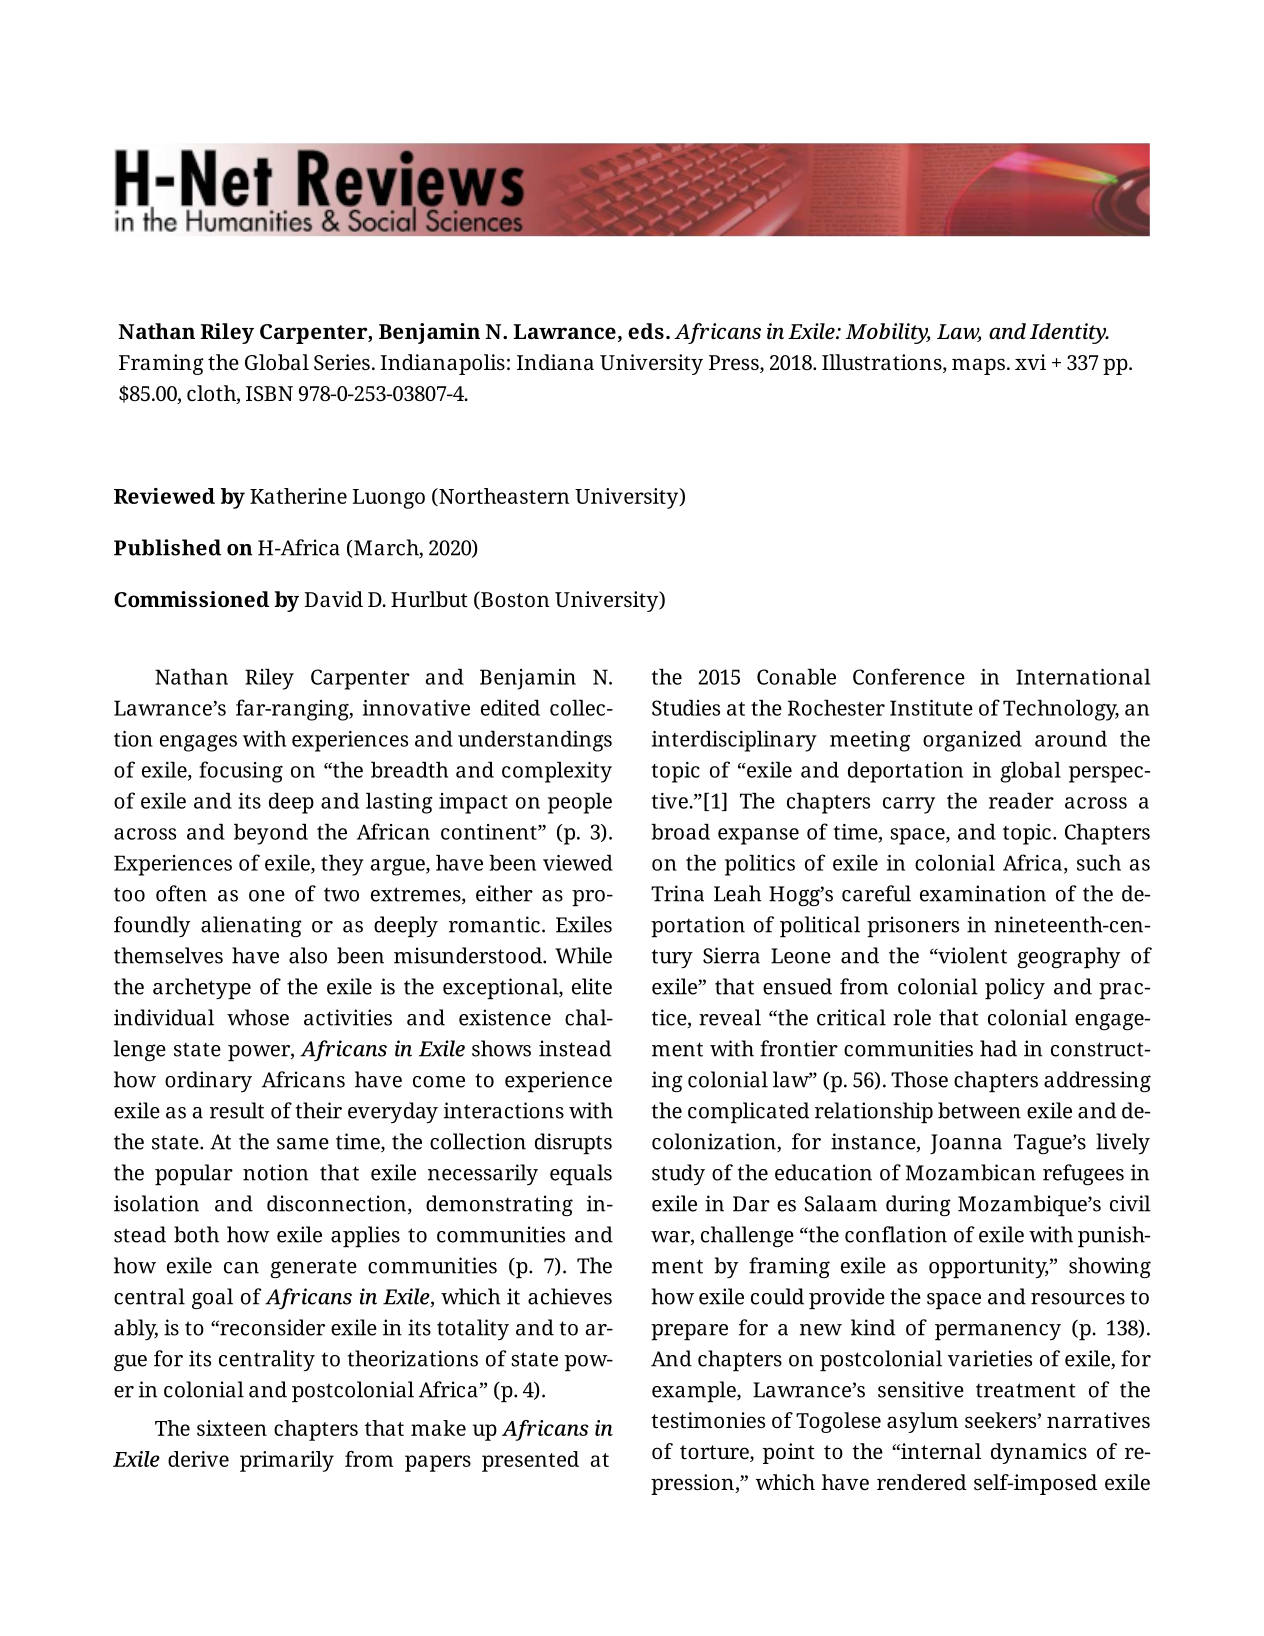 The height and width of the image is (1636, 1264). Describe the element at coordinates (573, 1144) in the image. I see `disrupts` at that location.
